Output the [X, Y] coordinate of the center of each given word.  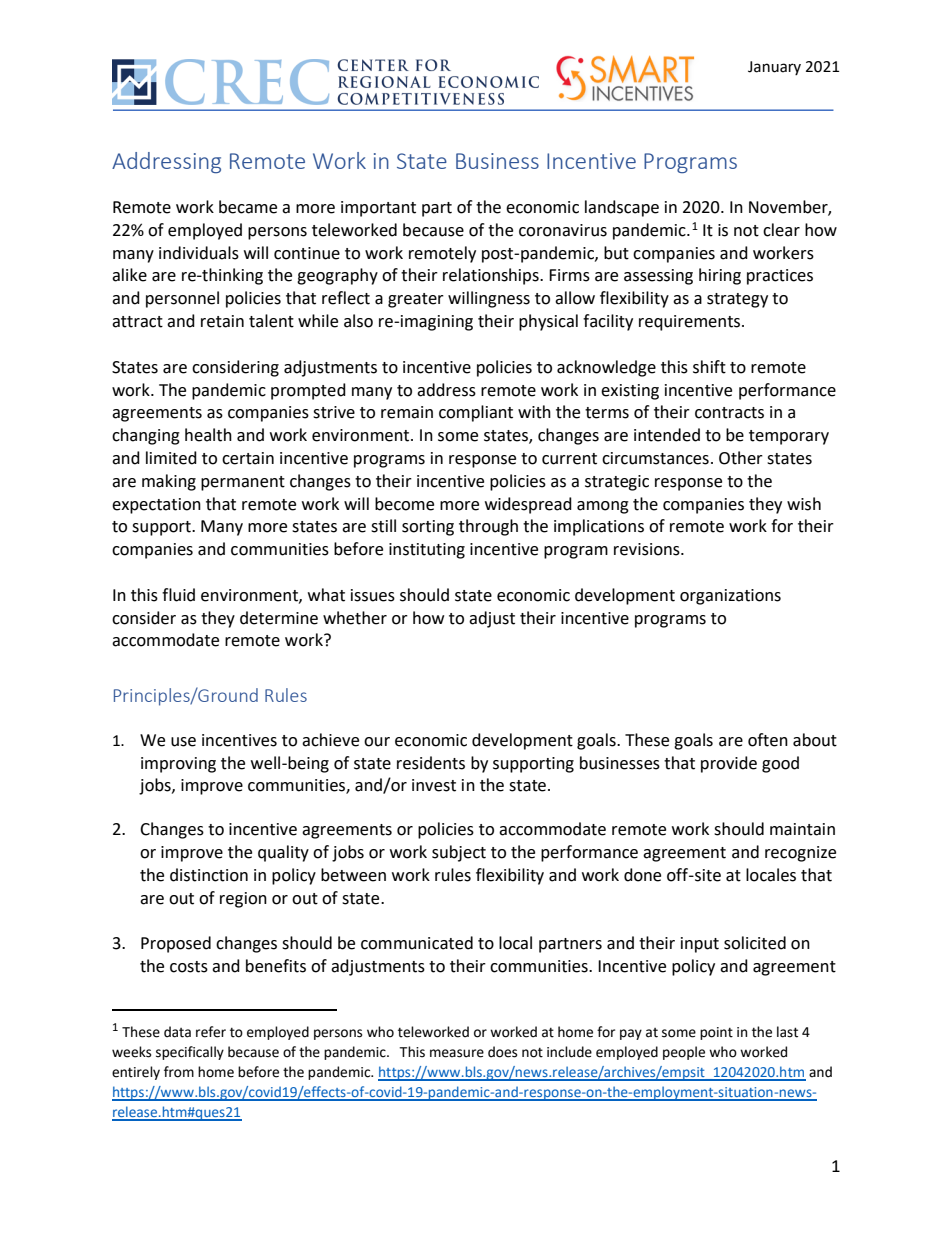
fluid [178, 595]
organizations [730, 597]
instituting [427, 551]
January [774, 68]
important [378, 209]
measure [457, 1053]
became [248, 207]
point [716, 1033]
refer [211, 1032]
